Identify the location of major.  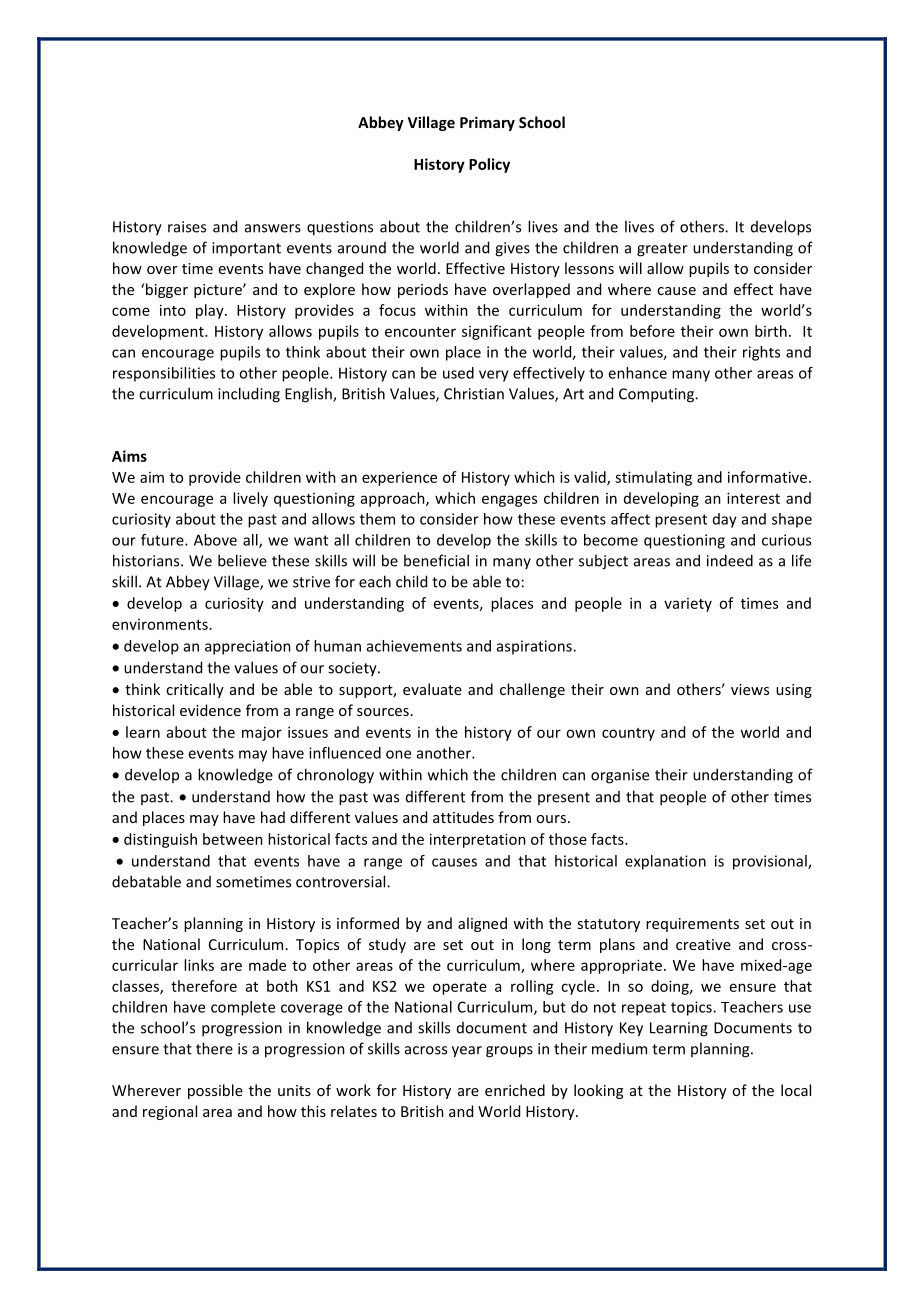
(262, 734).
